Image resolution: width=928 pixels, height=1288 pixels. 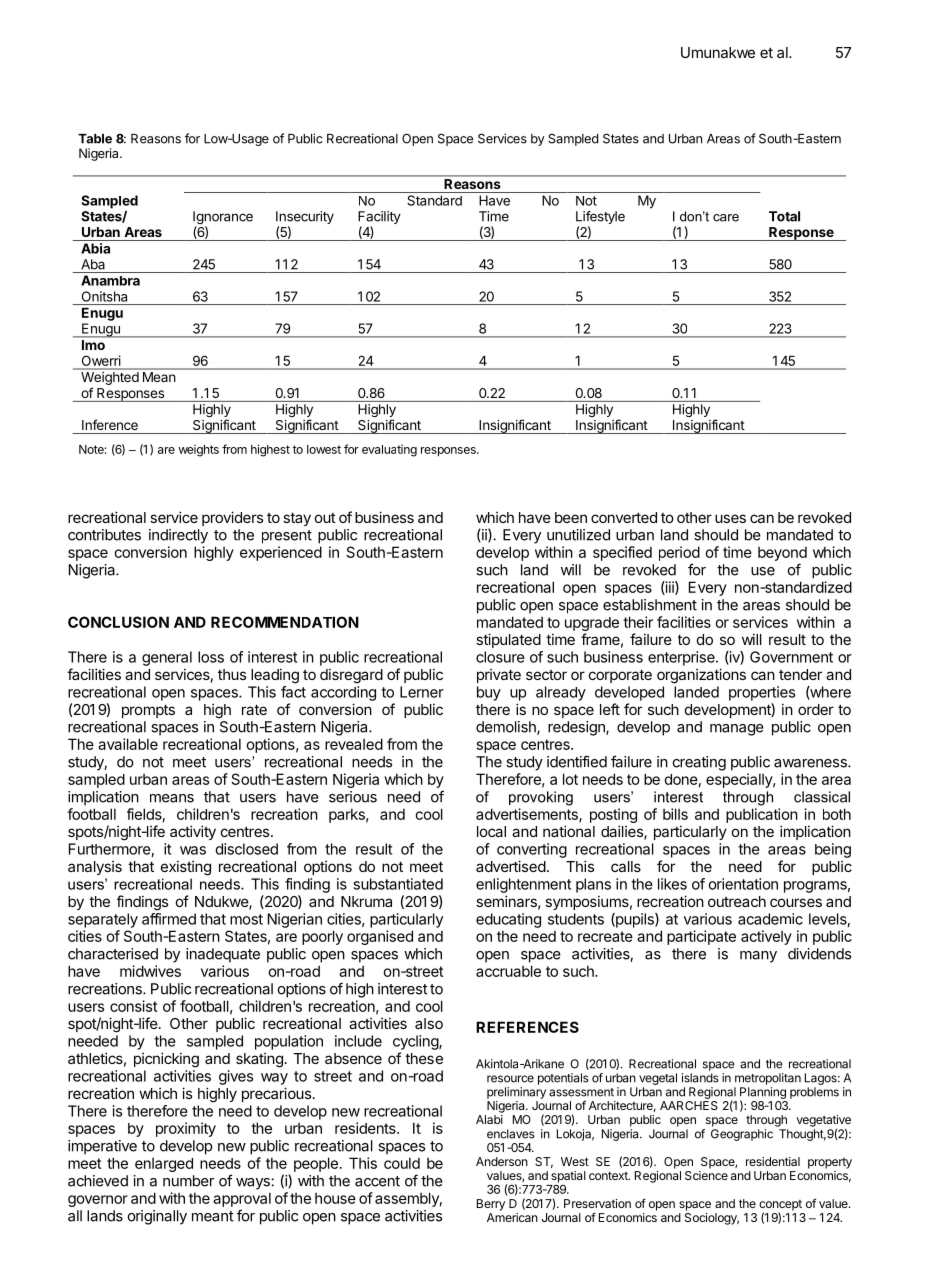 What do you see at coordinates (199, 451) in the screenshot?
I see `weights` at bounding box center [199, 451].
